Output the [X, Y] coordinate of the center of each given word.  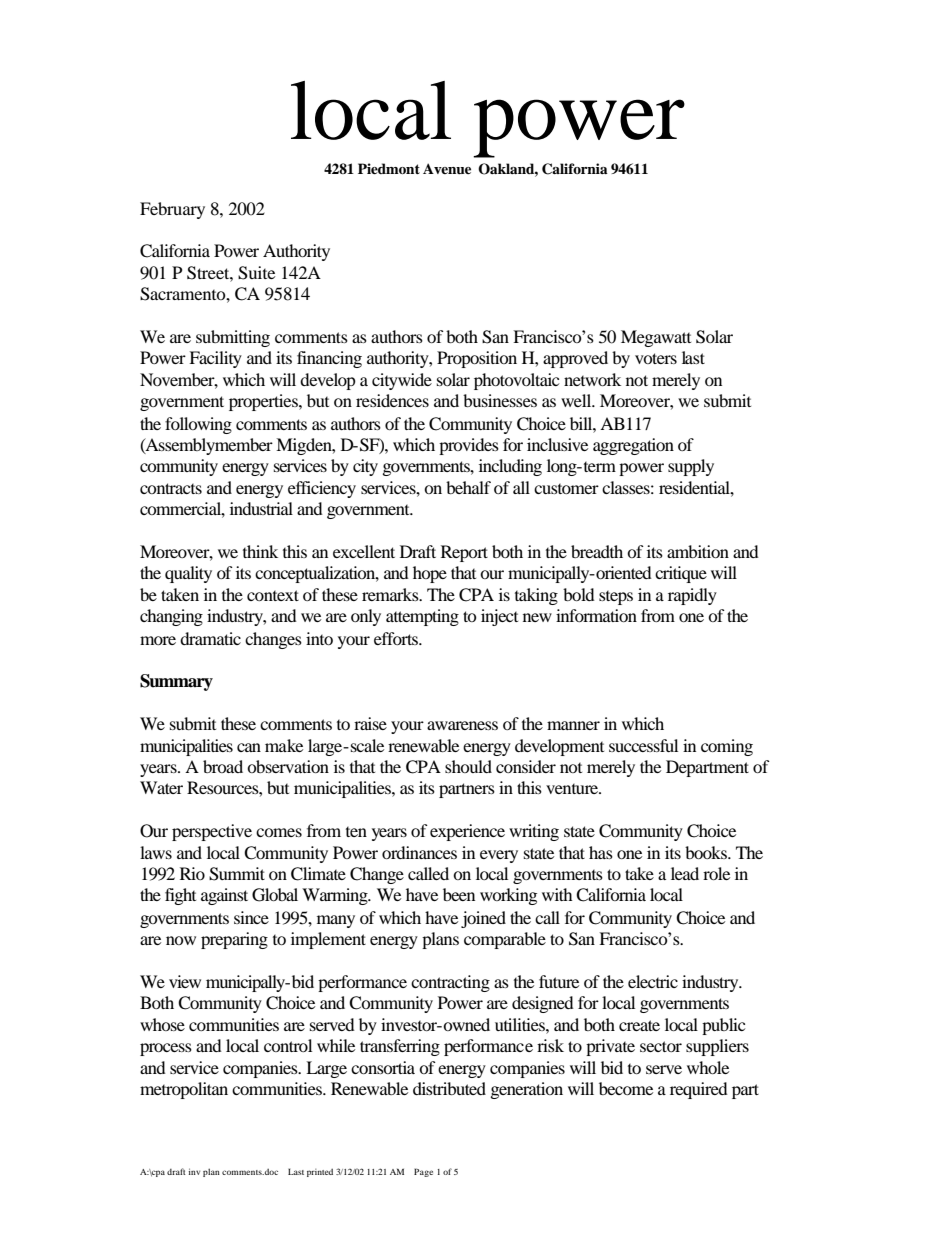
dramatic [210, 638]
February [172, 210]
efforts [397, 638]
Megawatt [656, 338]
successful [643, 745]
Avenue [447, 169]
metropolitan [184, 1090]
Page [423, 1172]
